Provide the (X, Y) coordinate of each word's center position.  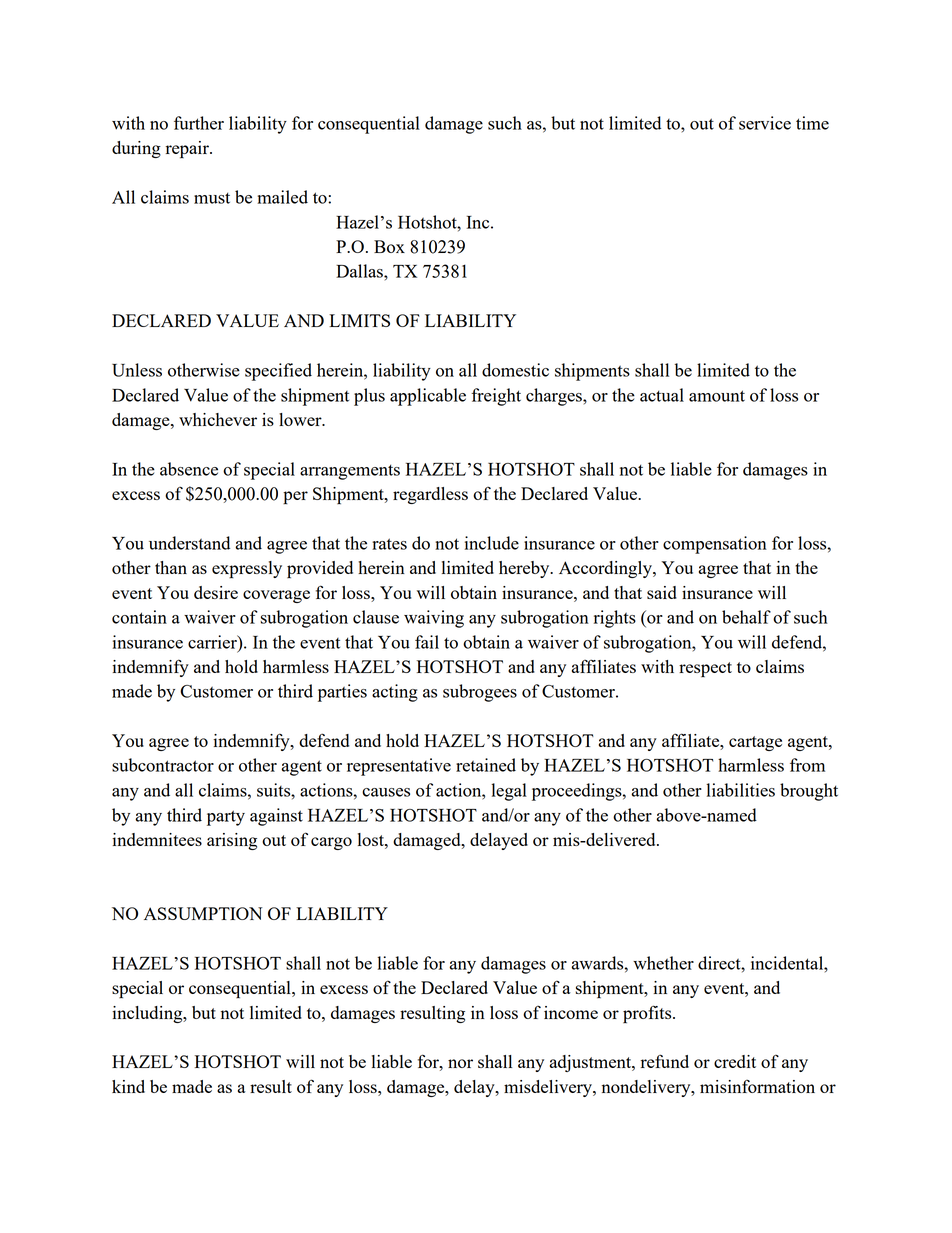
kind (128, 1086)
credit (735, 1061)
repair (188, 150)
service (765, 123)
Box (389, 246)
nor (460, 1063)
